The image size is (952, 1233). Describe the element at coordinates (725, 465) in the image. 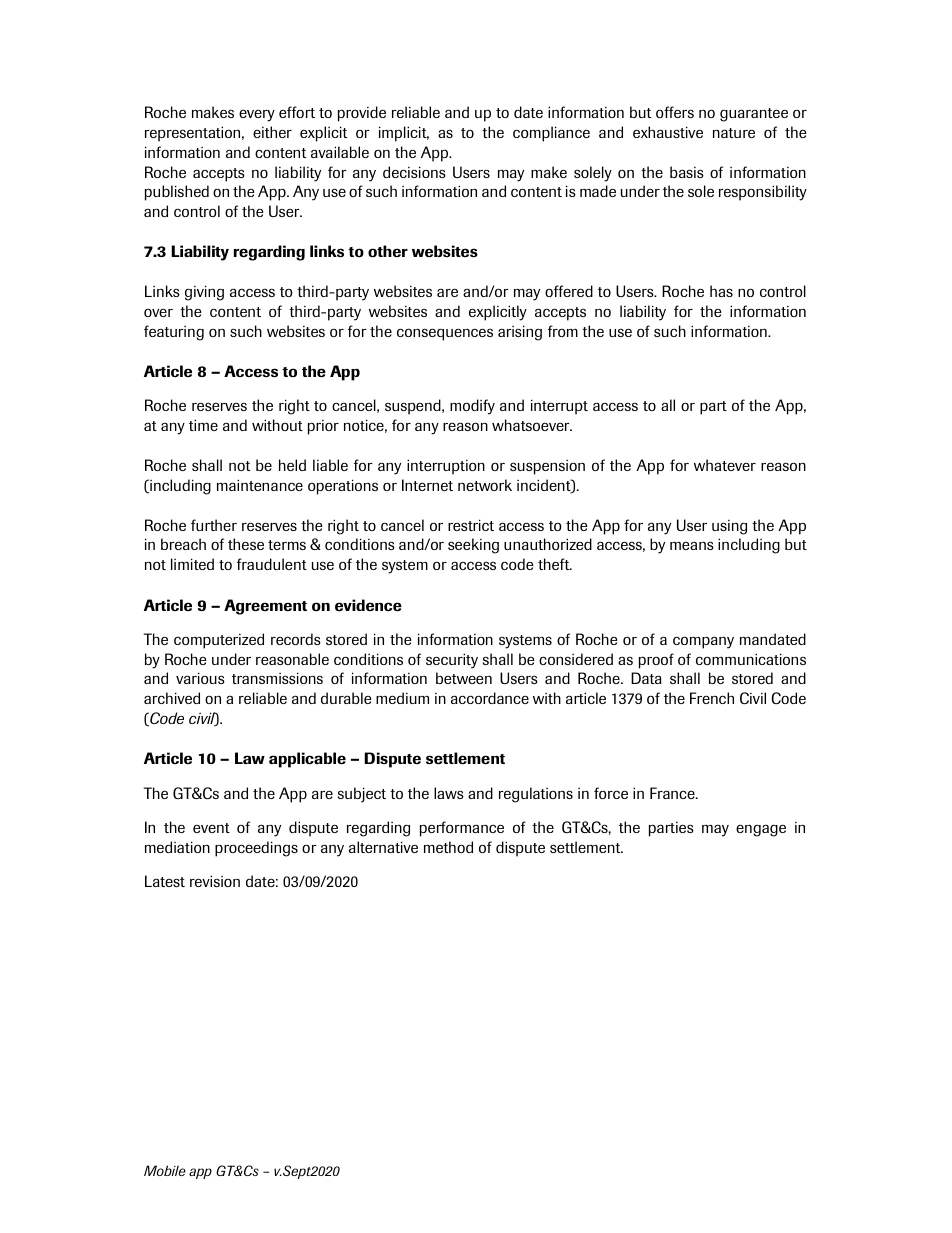

I see `whatever` at that location.
